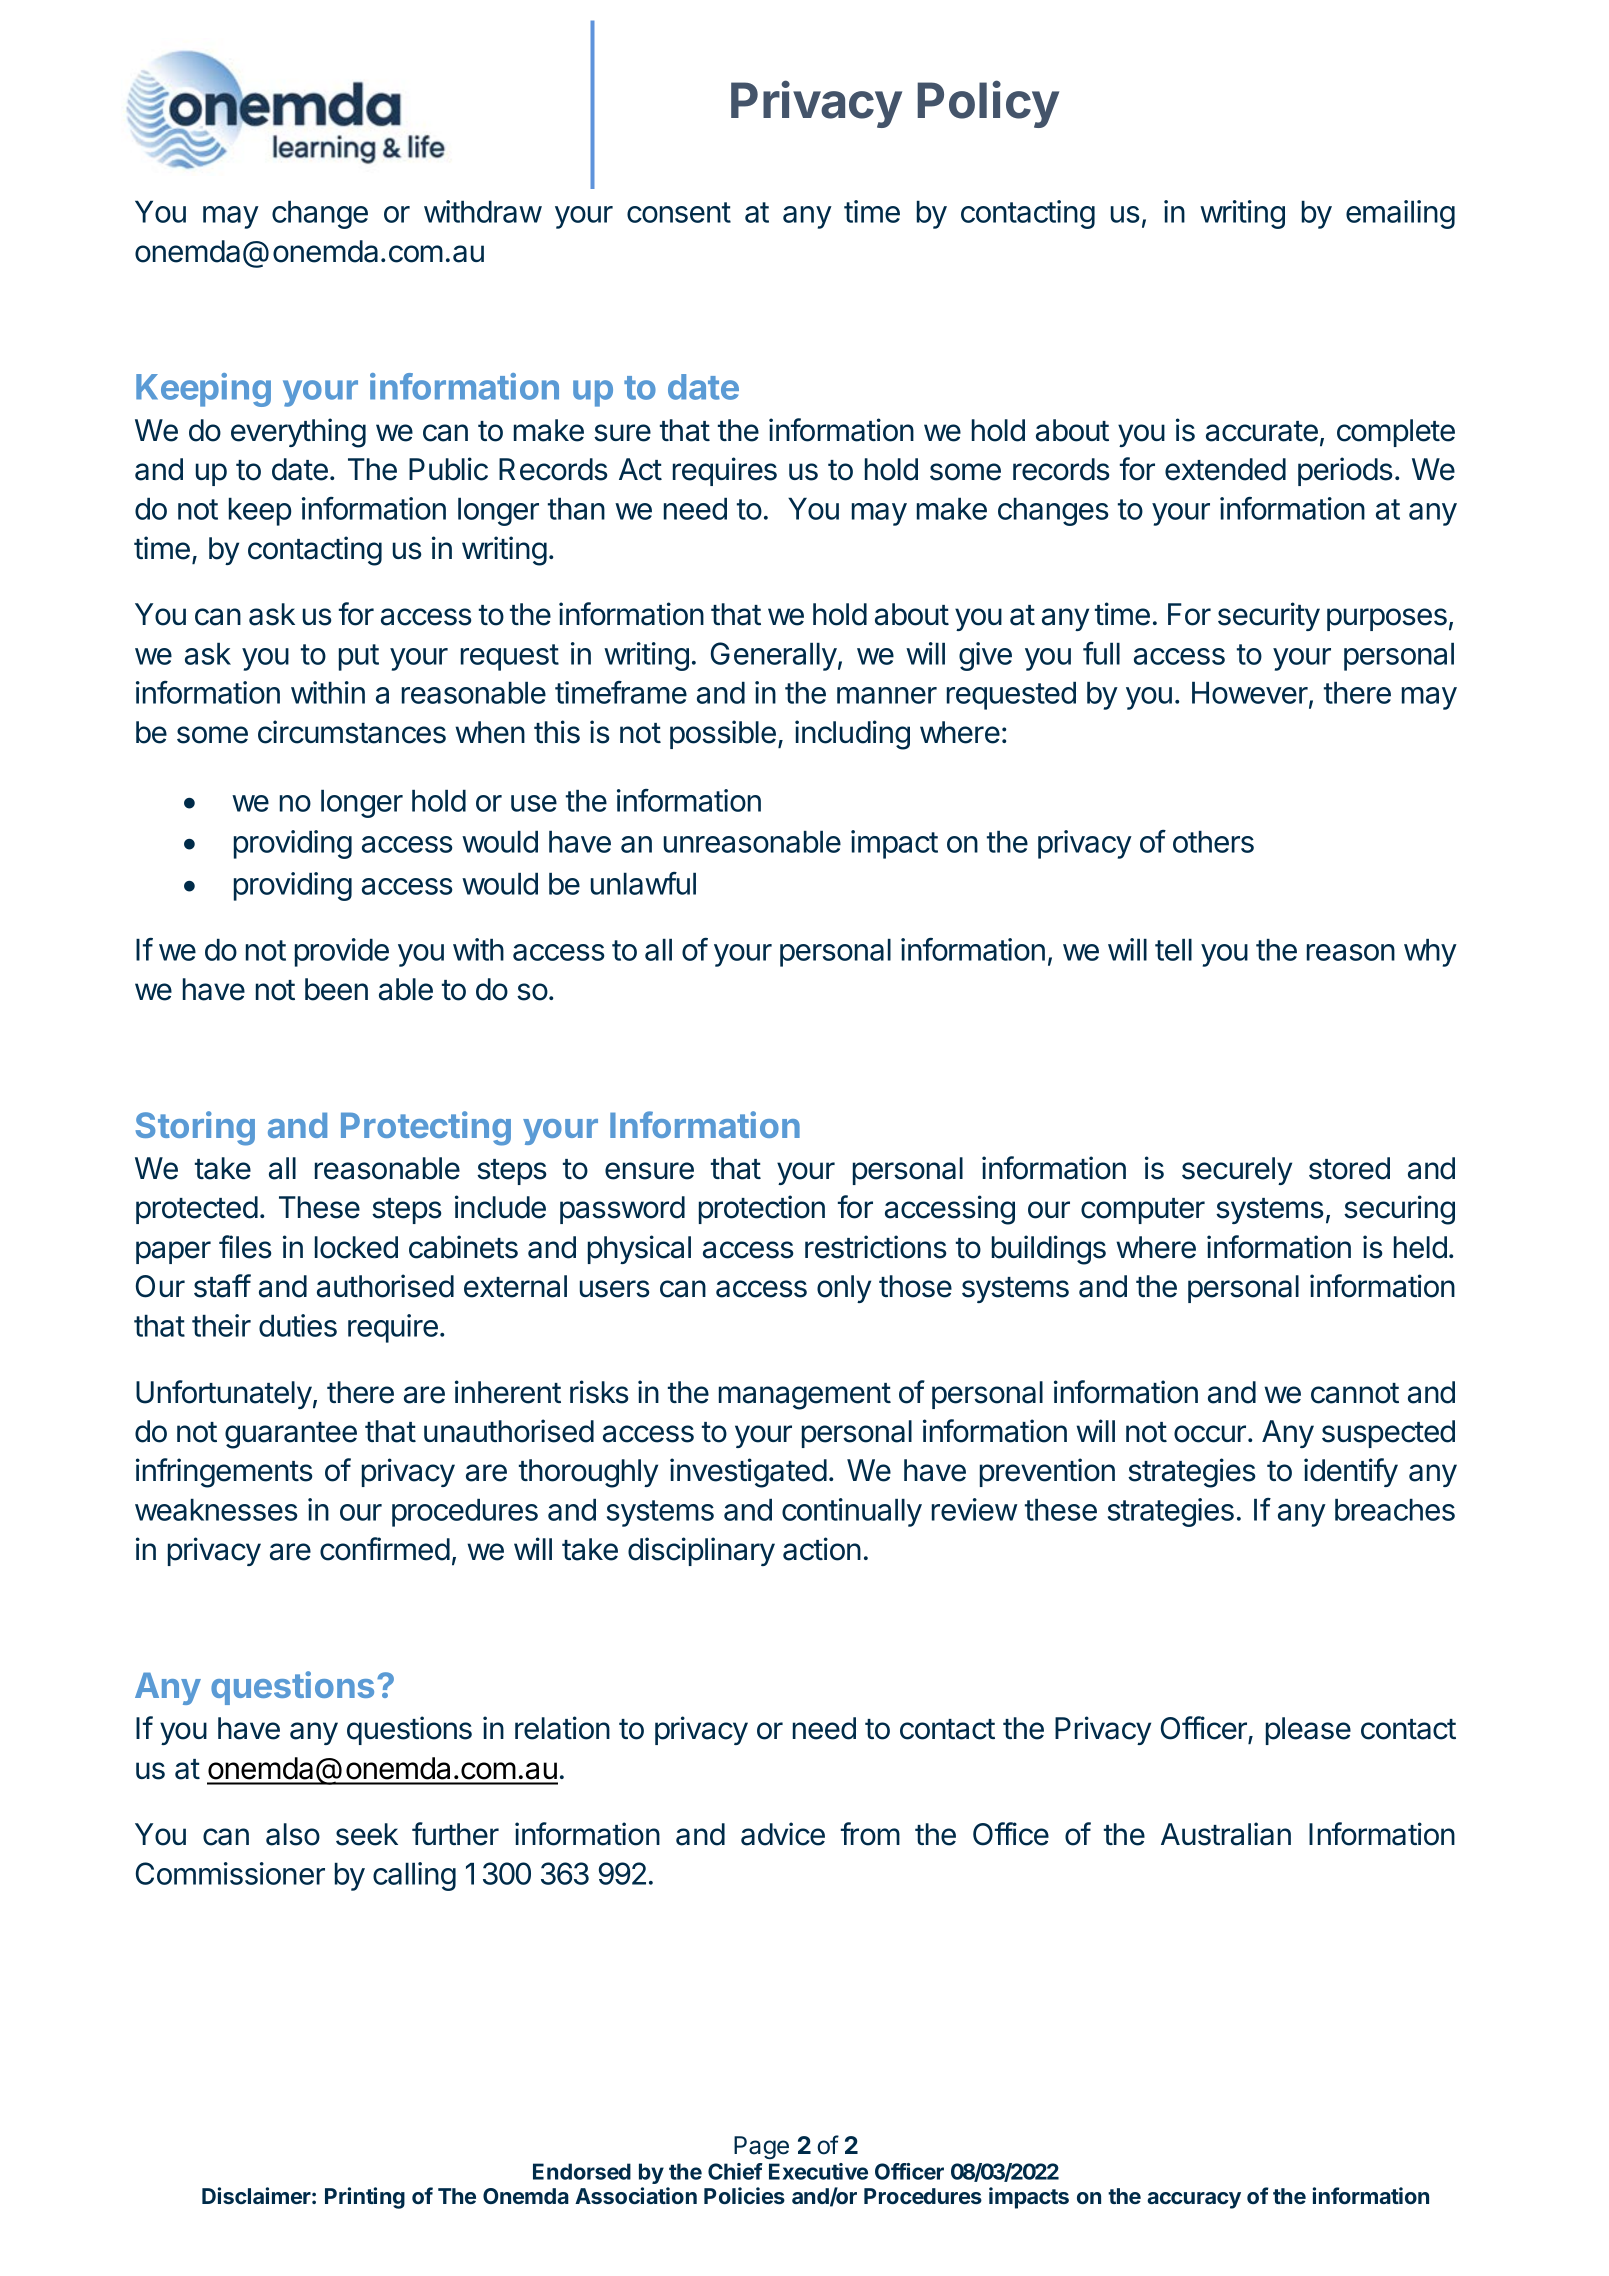 This page has width=1609, height=2276. Describe the element at coordinates (761, 2147) in the page. I see `Page` at that location.
